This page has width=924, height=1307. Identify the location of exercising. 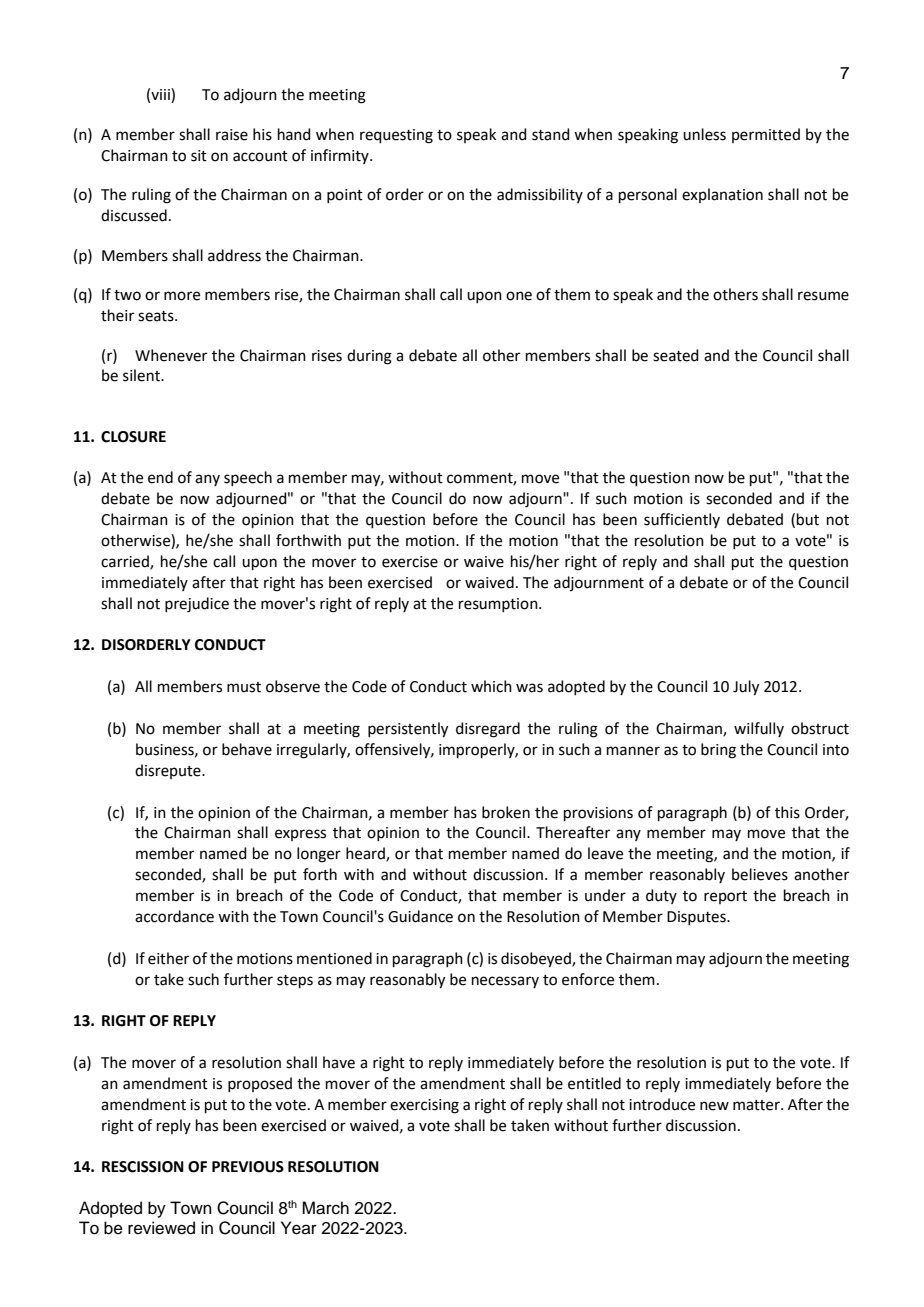
(424, 1106).
